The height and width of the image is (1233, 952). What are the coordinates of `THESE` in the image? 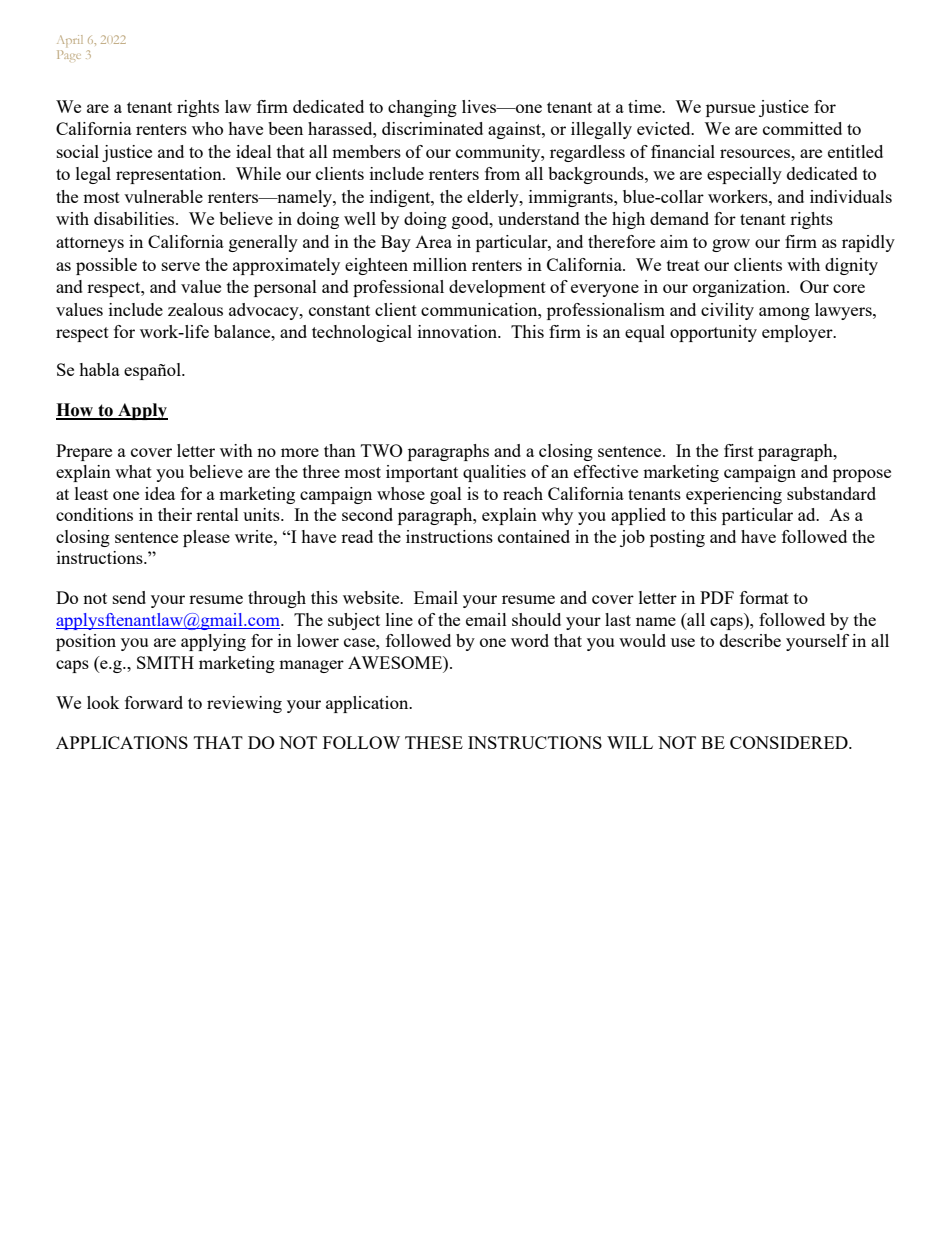 It's located at (434, 742).
